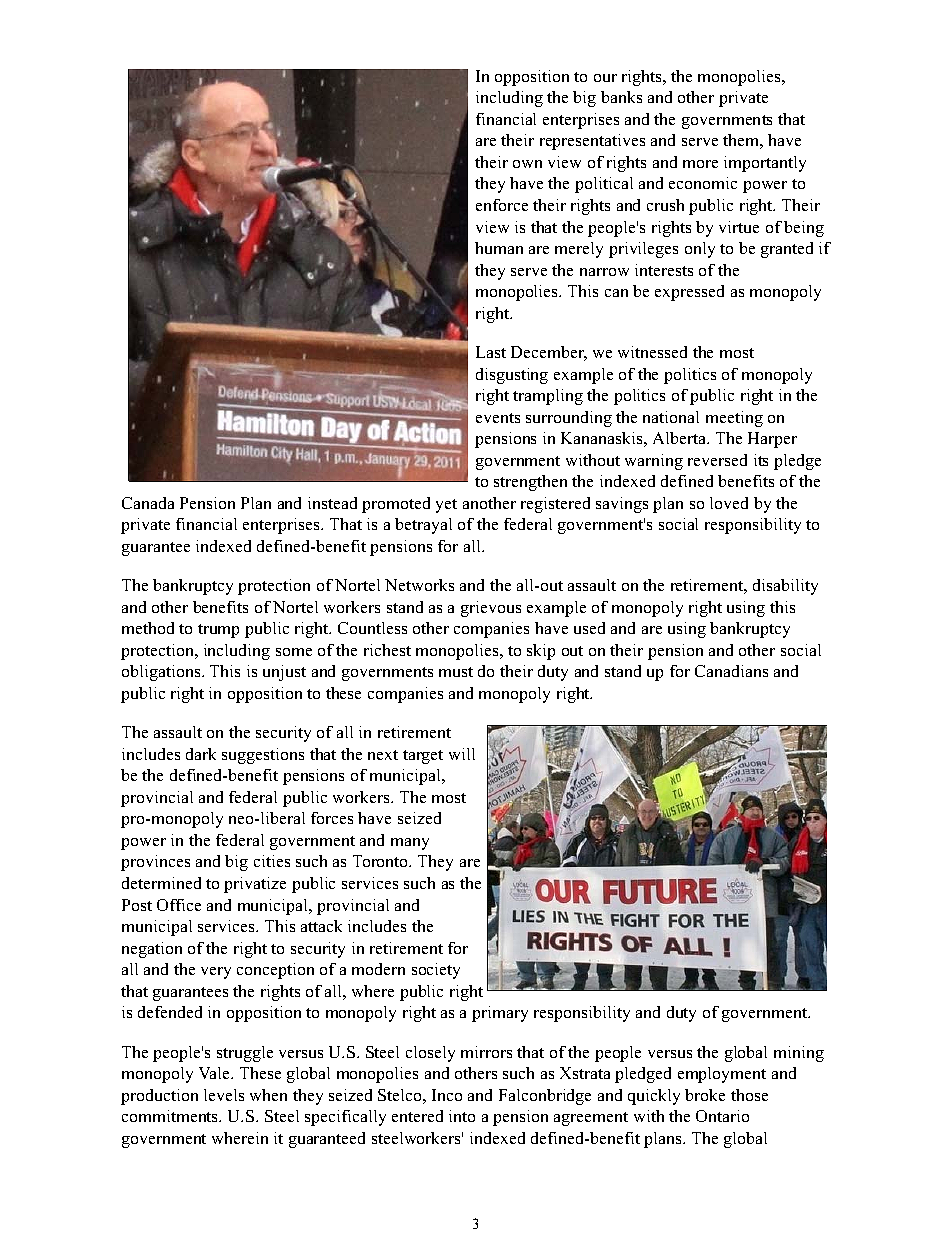  I want to click on own, so click(527, 164).
